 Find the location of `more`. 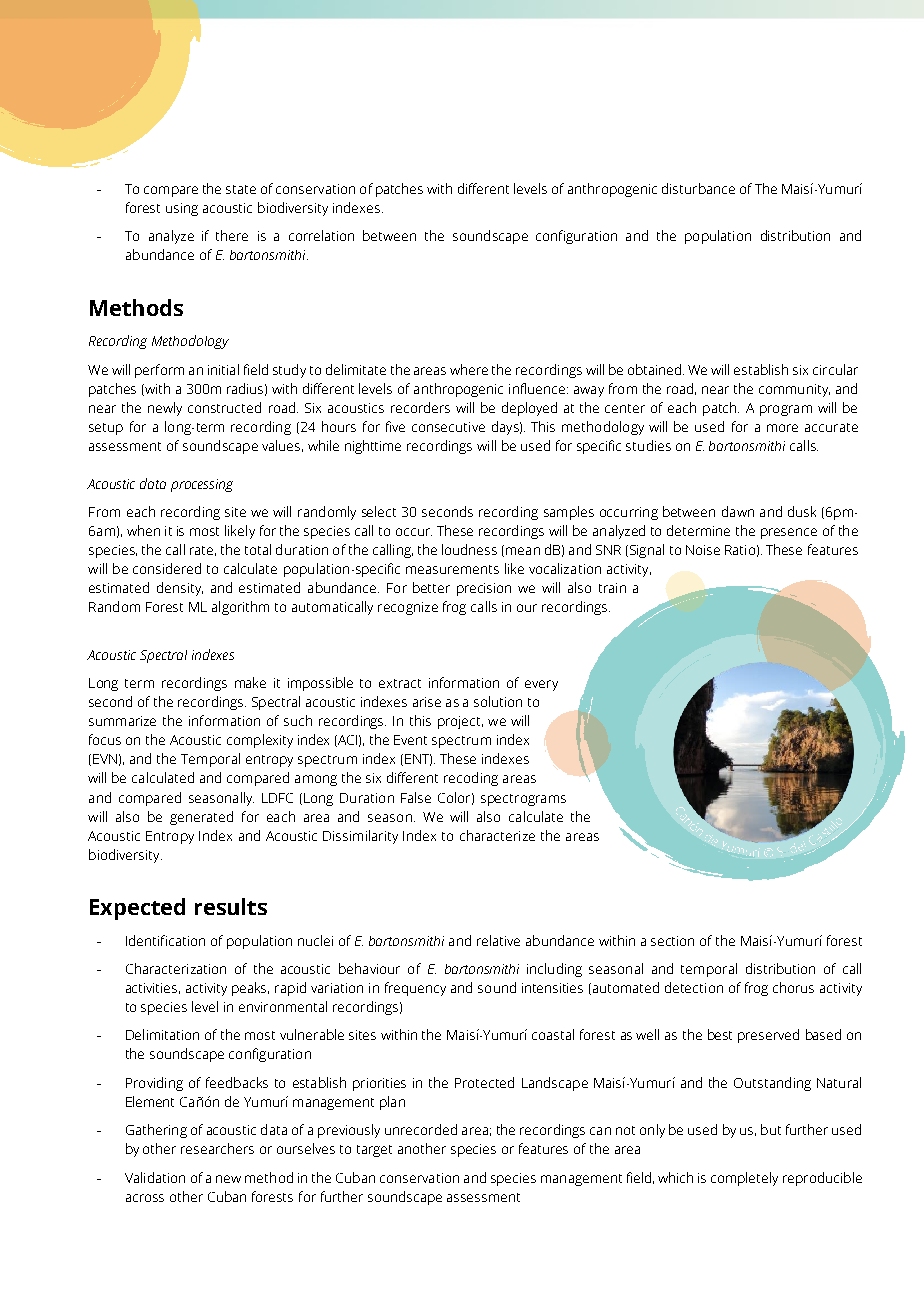

more is located at coordinates (782, 428).
